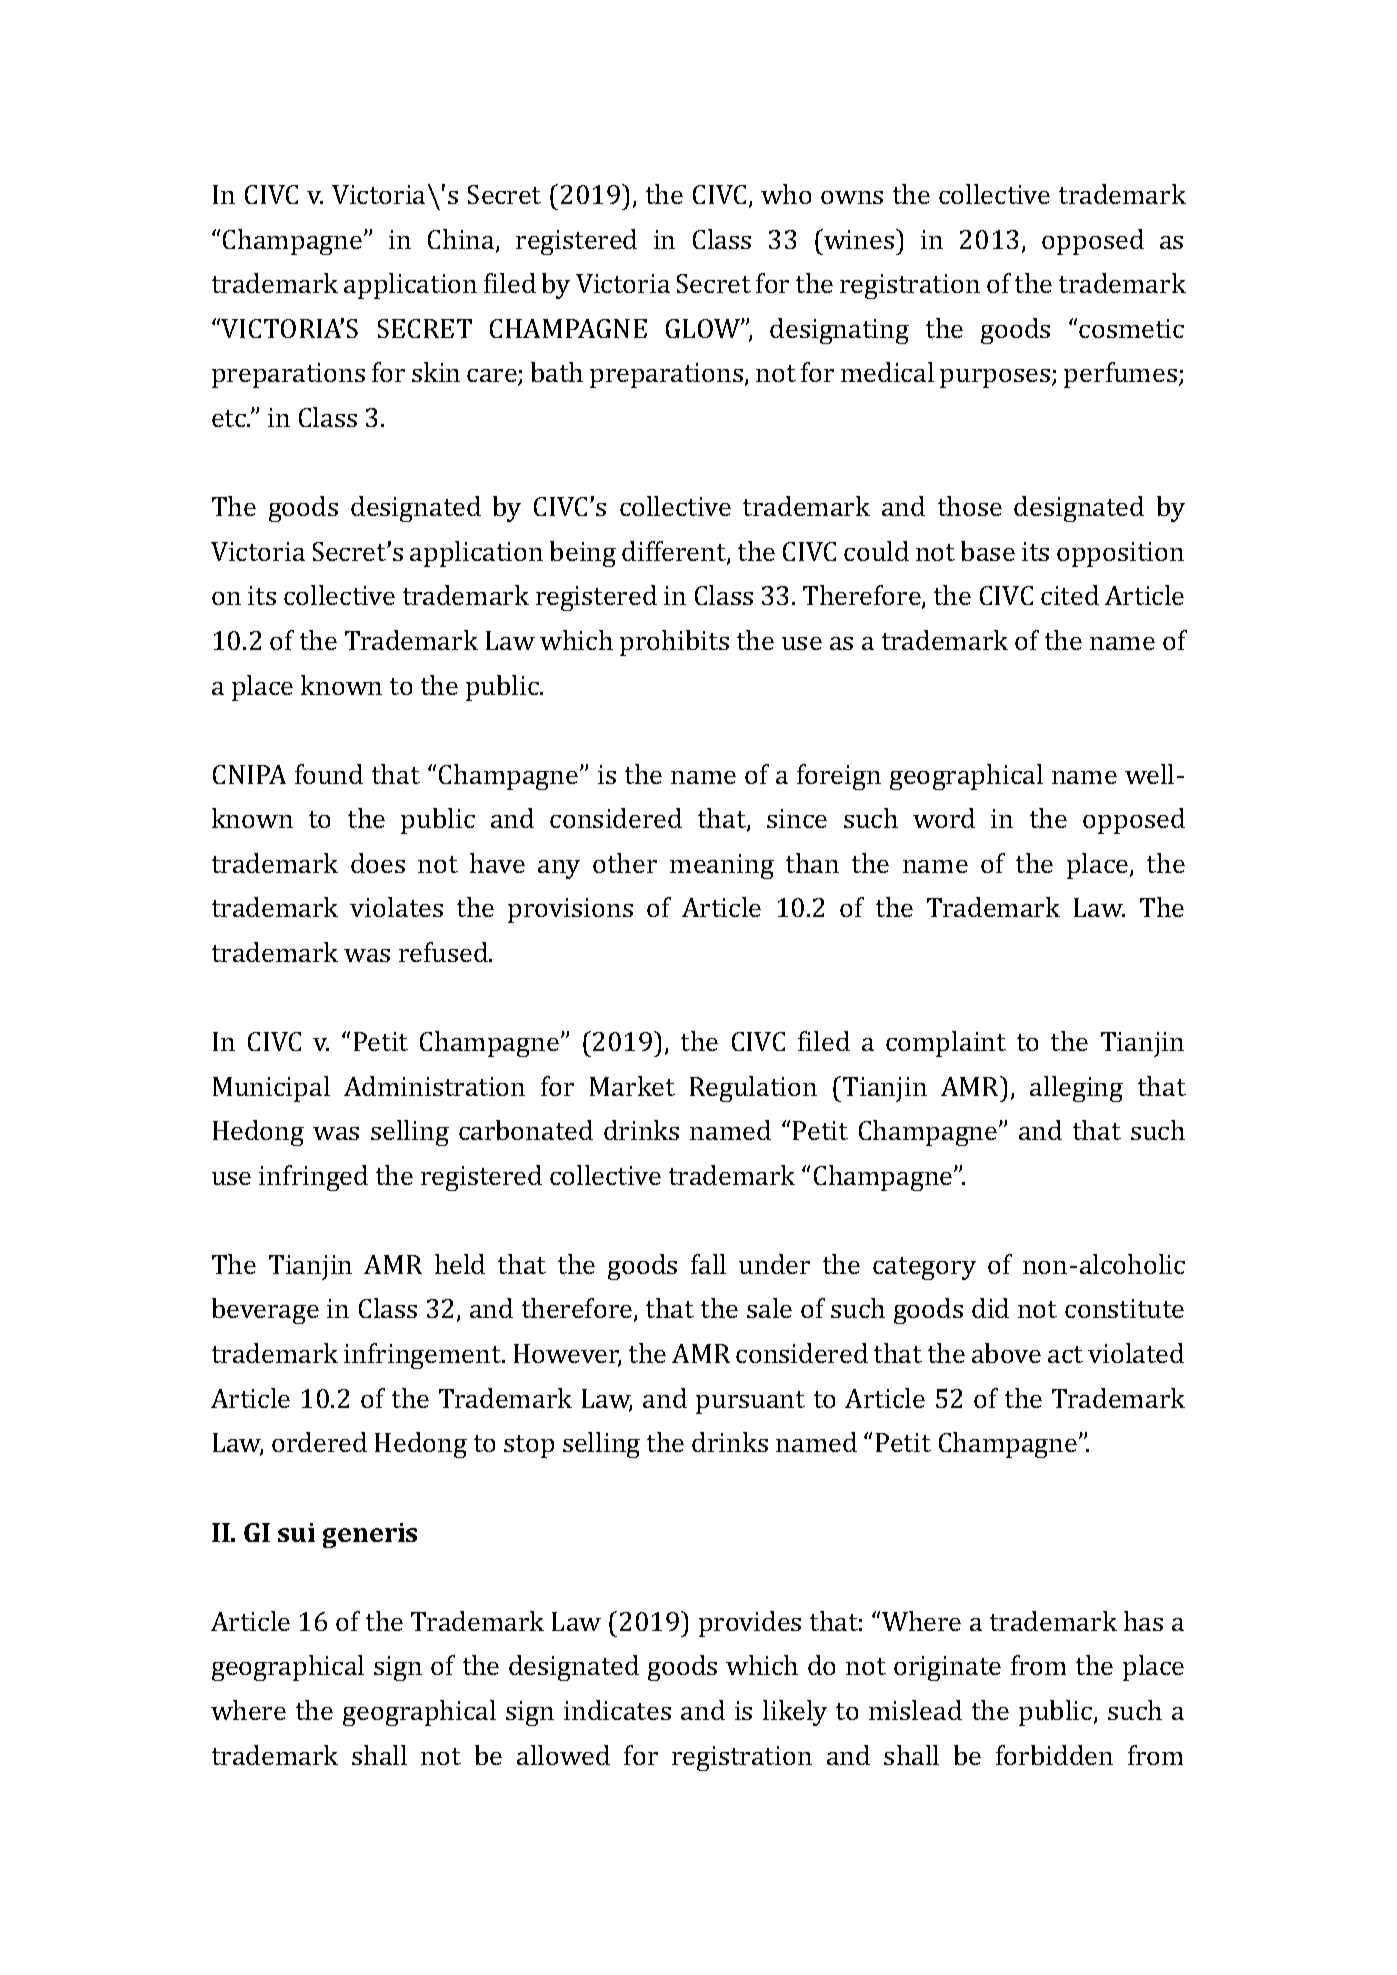 The width and height of the screenshot is (1397, 1975). Describe the element at coordinates (786, 194) in the screenshot. I see `who` at that location.
